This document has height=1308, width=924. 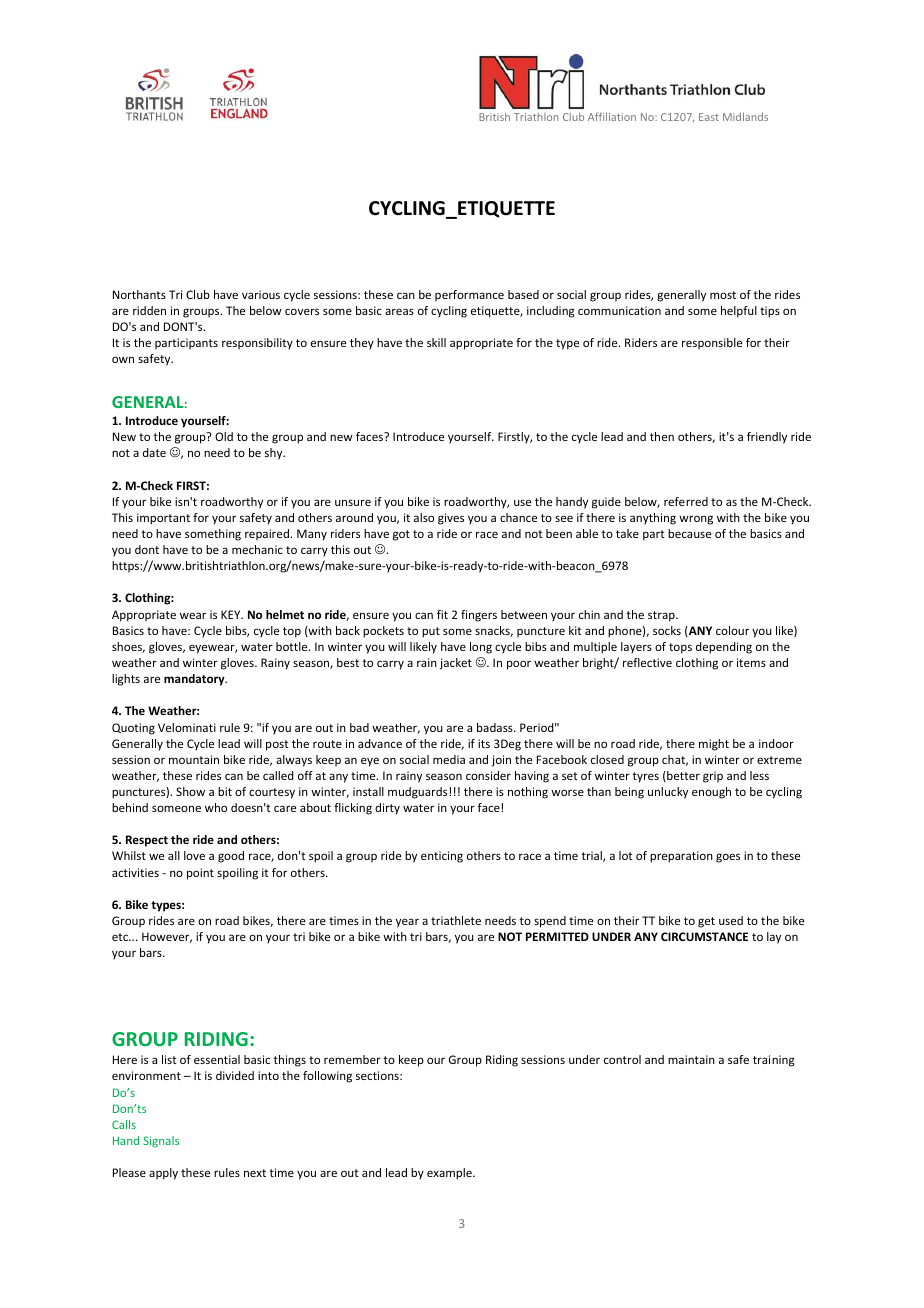 I want to click on Signals, so click(x=161, y=1142).
